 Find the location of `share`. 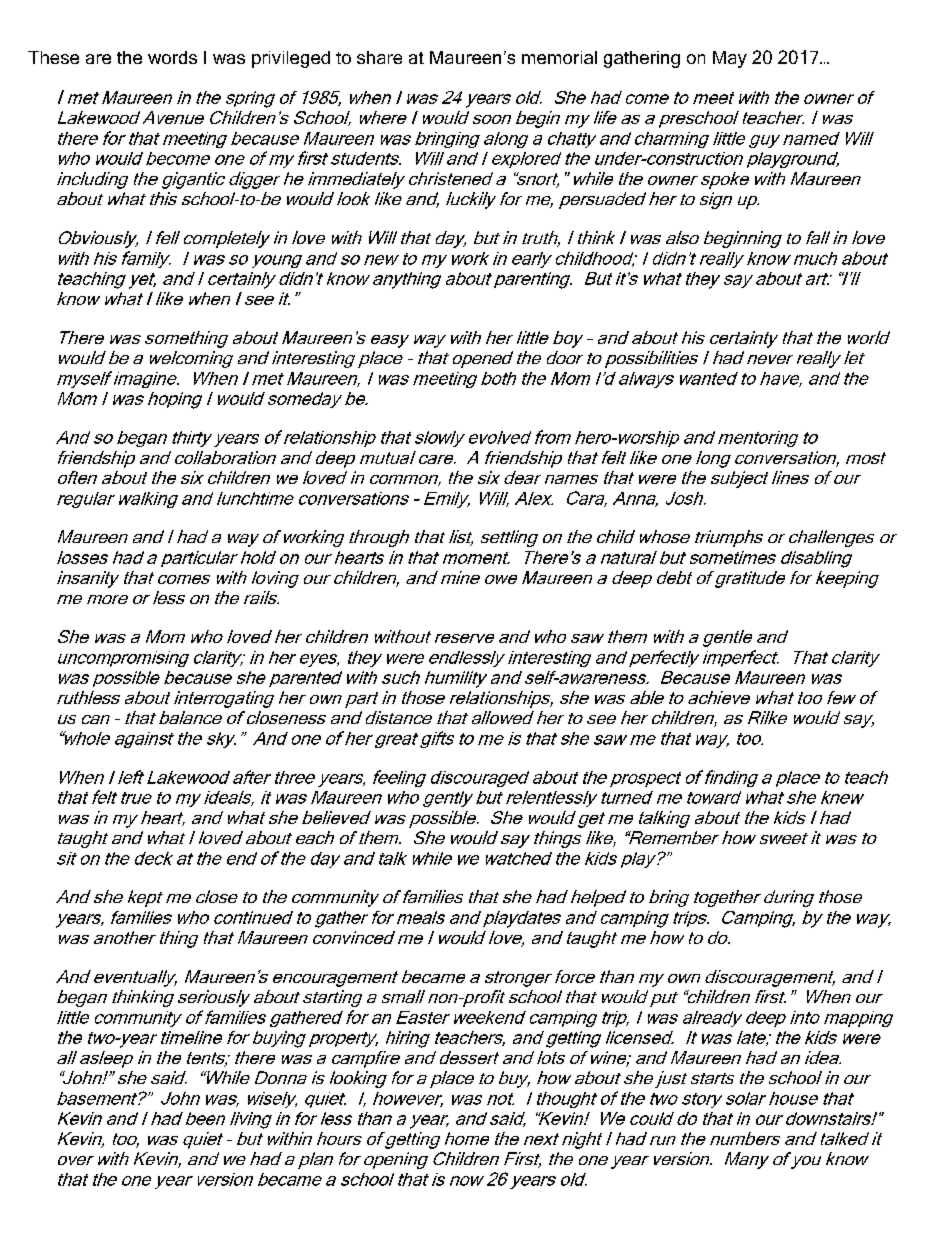

share is located at coordinates (379, 57).
